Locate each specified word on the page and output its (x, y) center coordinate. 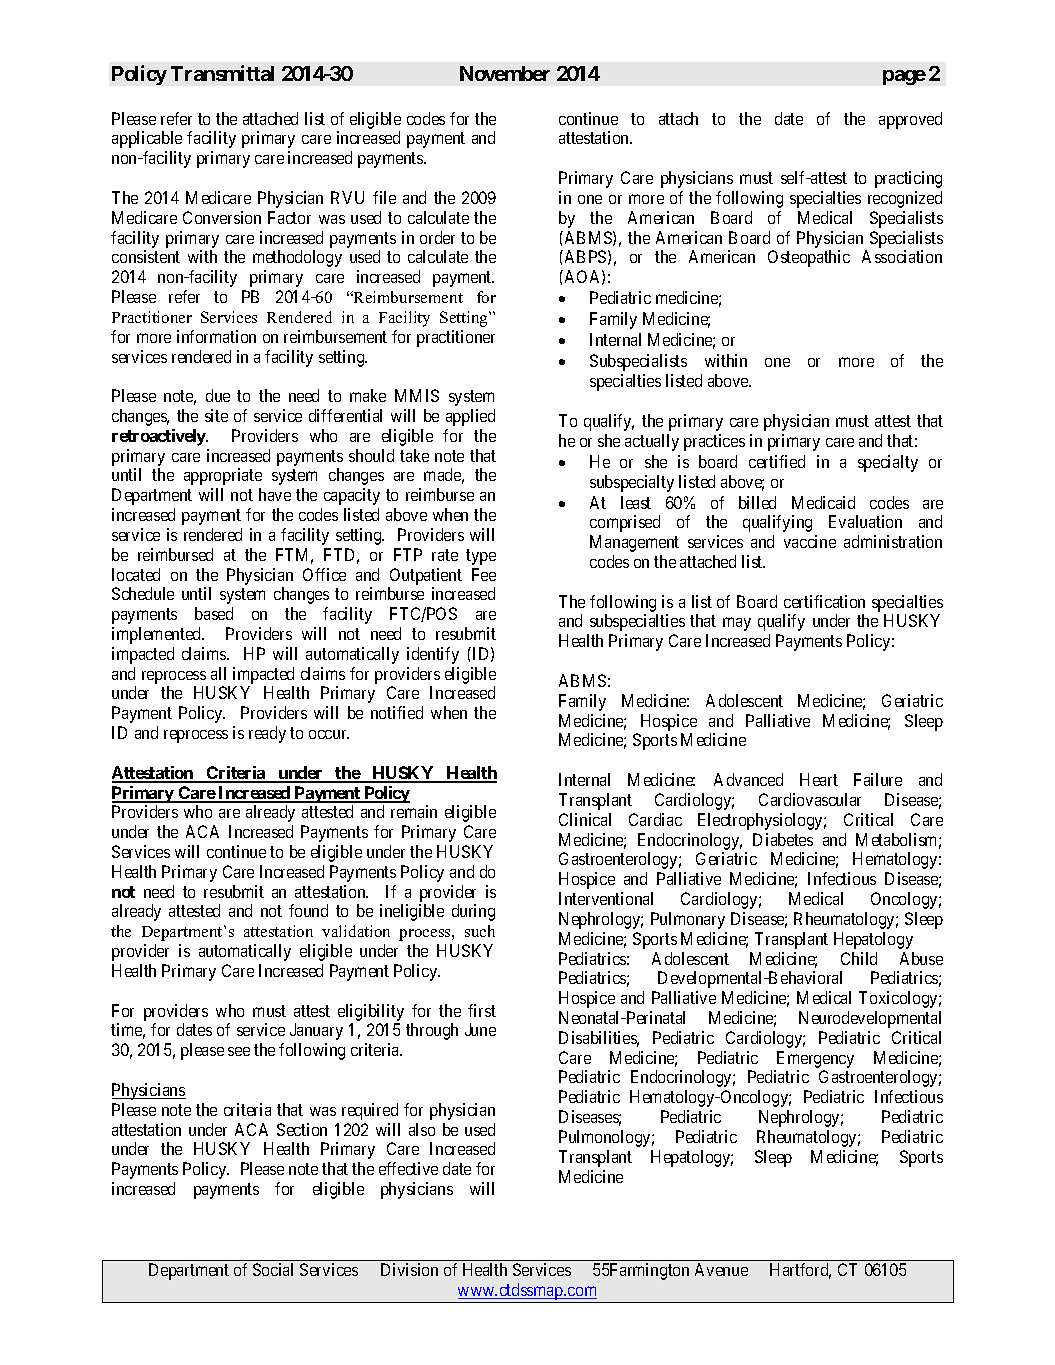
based (214, 613)
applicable (147, 139)
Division (409, 1269)
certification (824, 601)
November (505, 73)
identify (433, 655)
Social (273, 1269)
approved (910, 120)
